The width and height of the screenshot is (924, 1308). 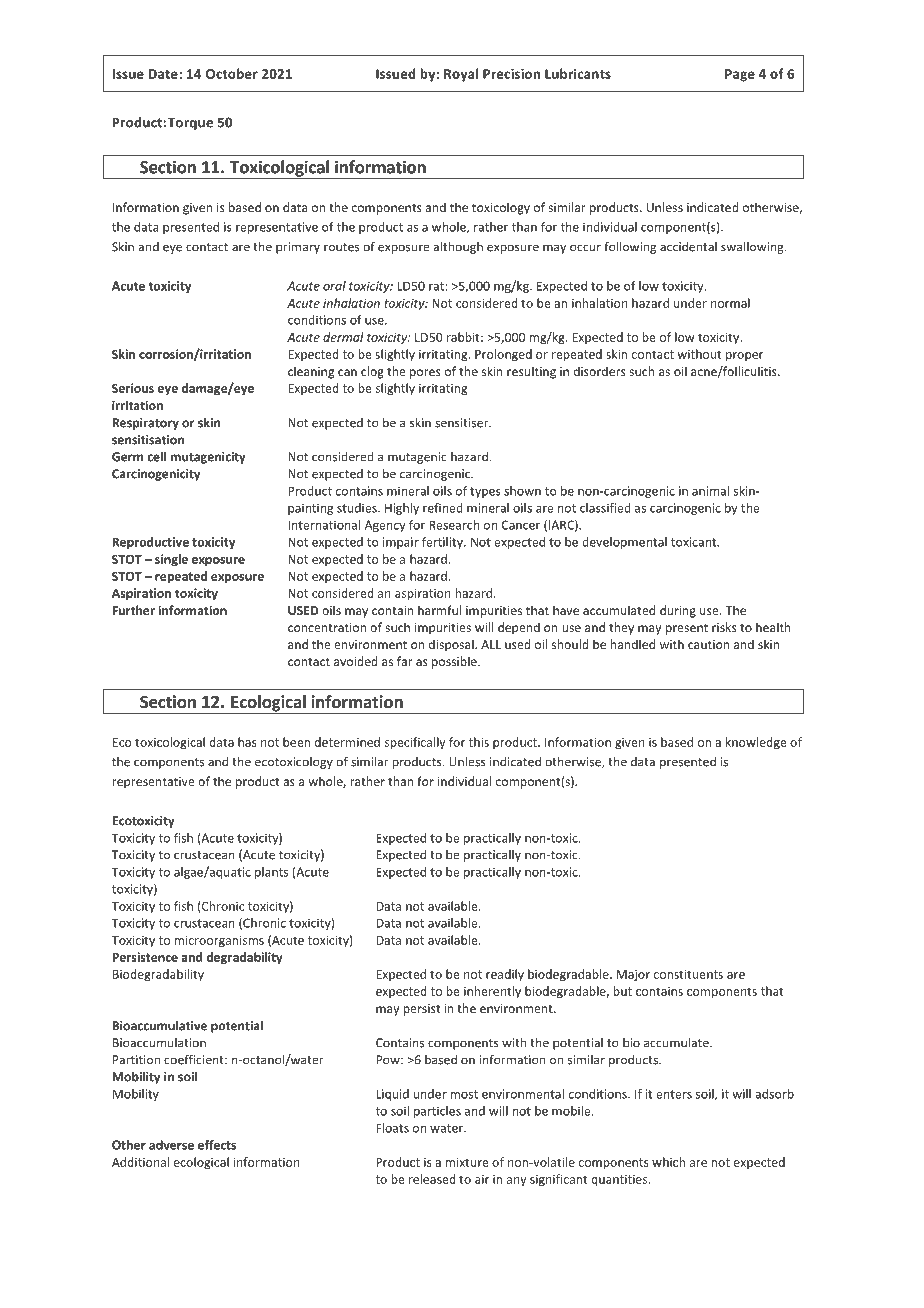 What do you see at coordinates (710, 491) in the screenshot?
I see `animal` at bounding box center [710, 491].
